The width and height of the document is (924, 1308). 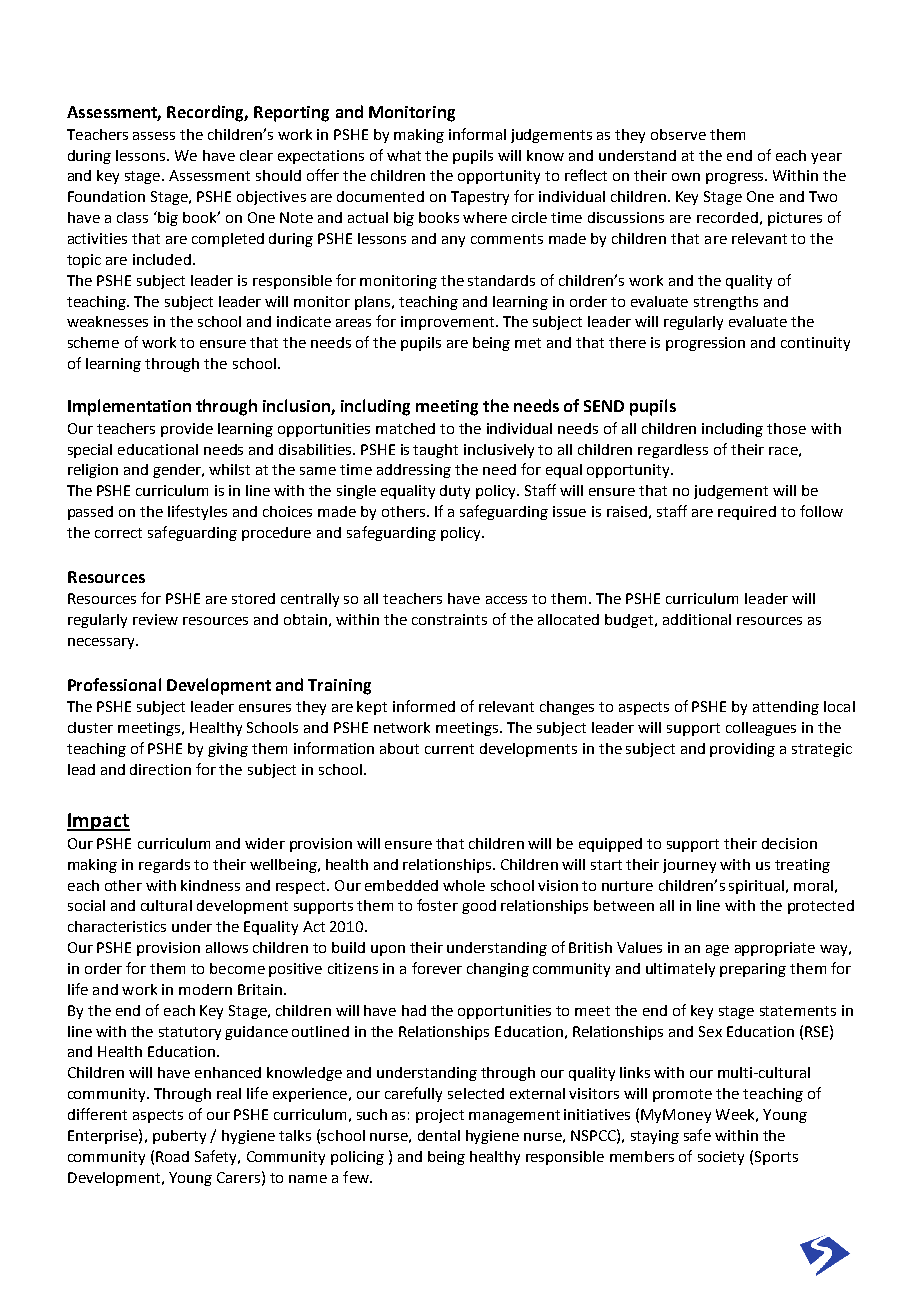 What do you see at coordinates (449, 749) in the document?
I see `current` at bounding box center [449, 749].
